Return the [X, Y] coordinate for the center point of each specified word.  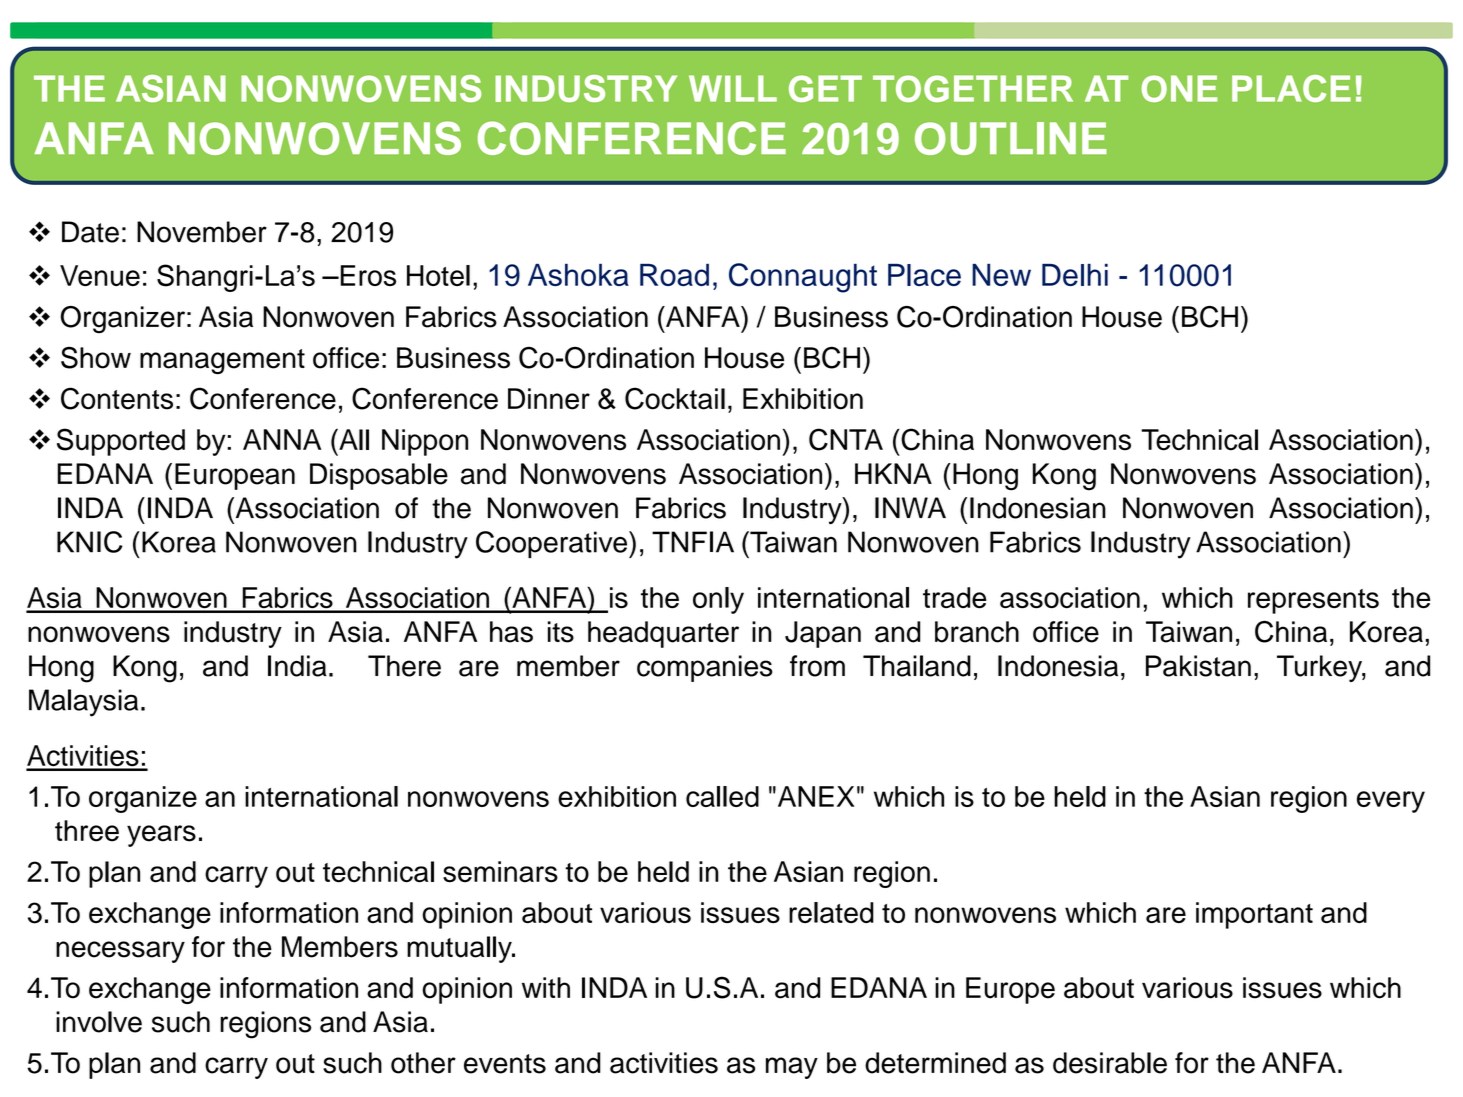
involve [99, 1022]
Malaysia [83, 703]
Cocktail [675, 398]
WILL [733, 88]
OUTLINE [1011, 138]
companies [705, 668]
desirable [1110, 1063]
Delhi [1075, 275]
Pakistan [1198, 666]
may [792, 1068]
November [202, 232]
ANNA [282, 439]
